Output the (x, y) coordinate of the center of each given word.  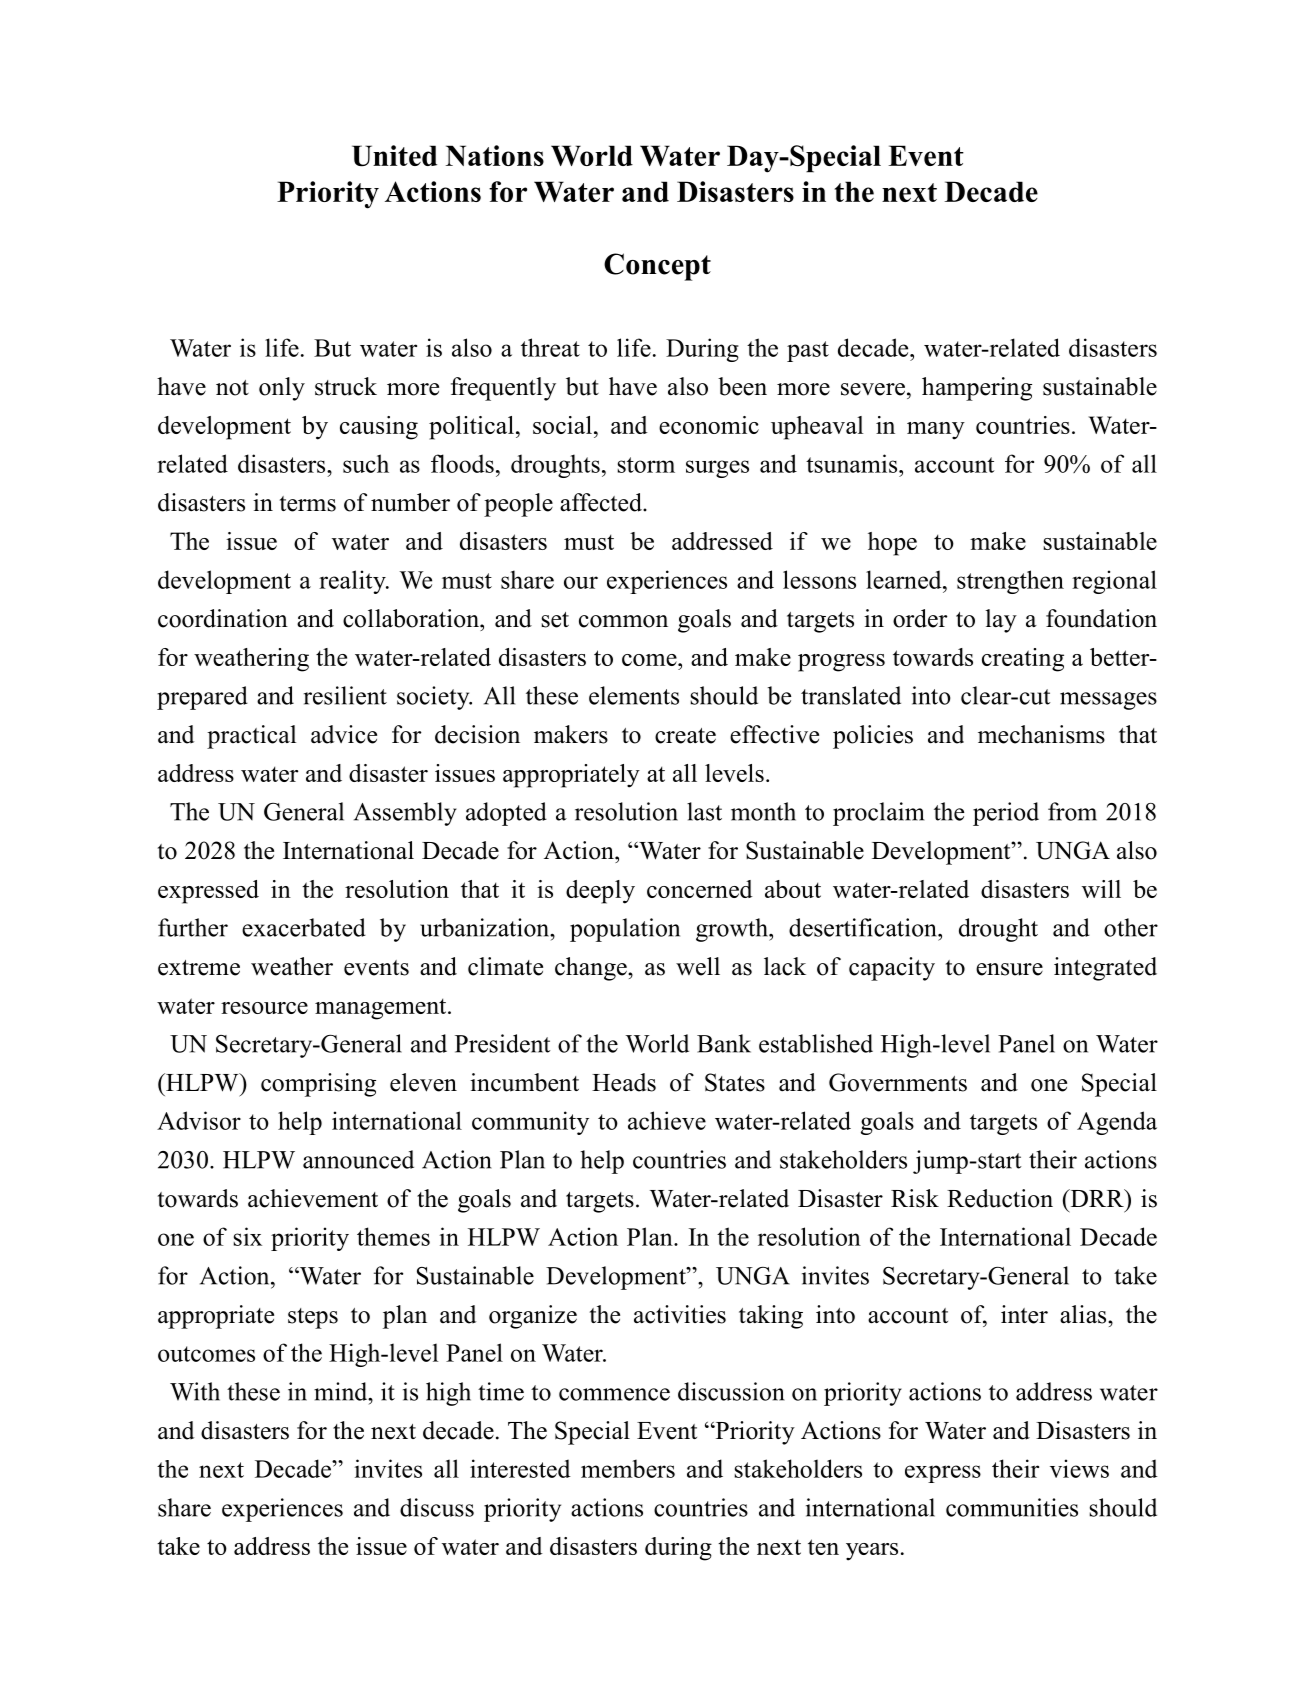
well (698, 966)
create (685, 736)
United (394, 156)
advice (344, 734)
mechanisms (1041, 734)
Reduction (1000, 1198)
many (936, 431)
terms (308, 504)
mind (342, 1391)
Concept (657, 267)
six (248, 1236)
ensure (1009, 969)
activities (680, 1314)
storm (646, 465)
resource (264, 1008)
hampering (977, 389)
